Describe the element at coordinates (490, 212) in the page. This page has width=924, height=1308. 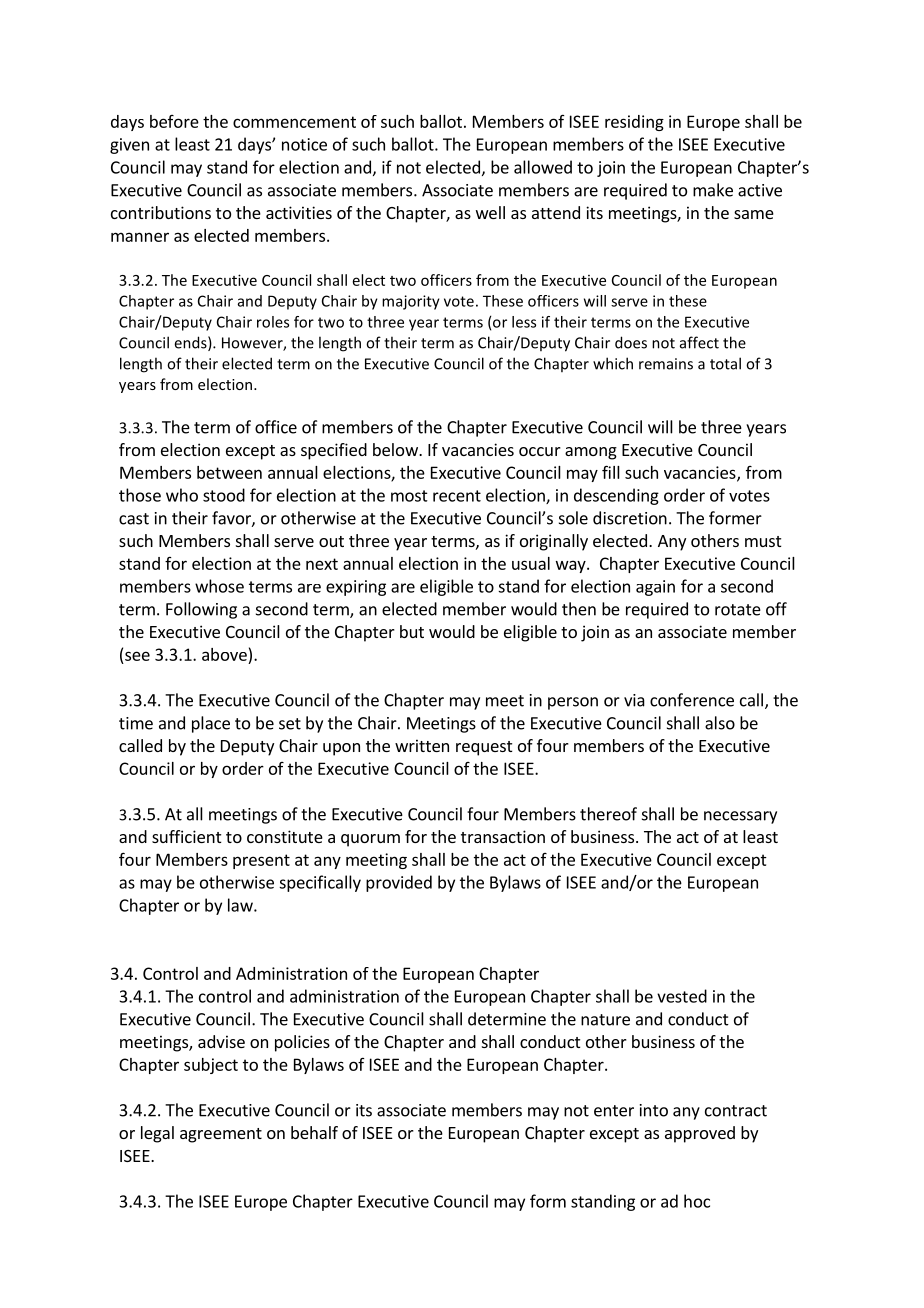
I see `well` at that location.
